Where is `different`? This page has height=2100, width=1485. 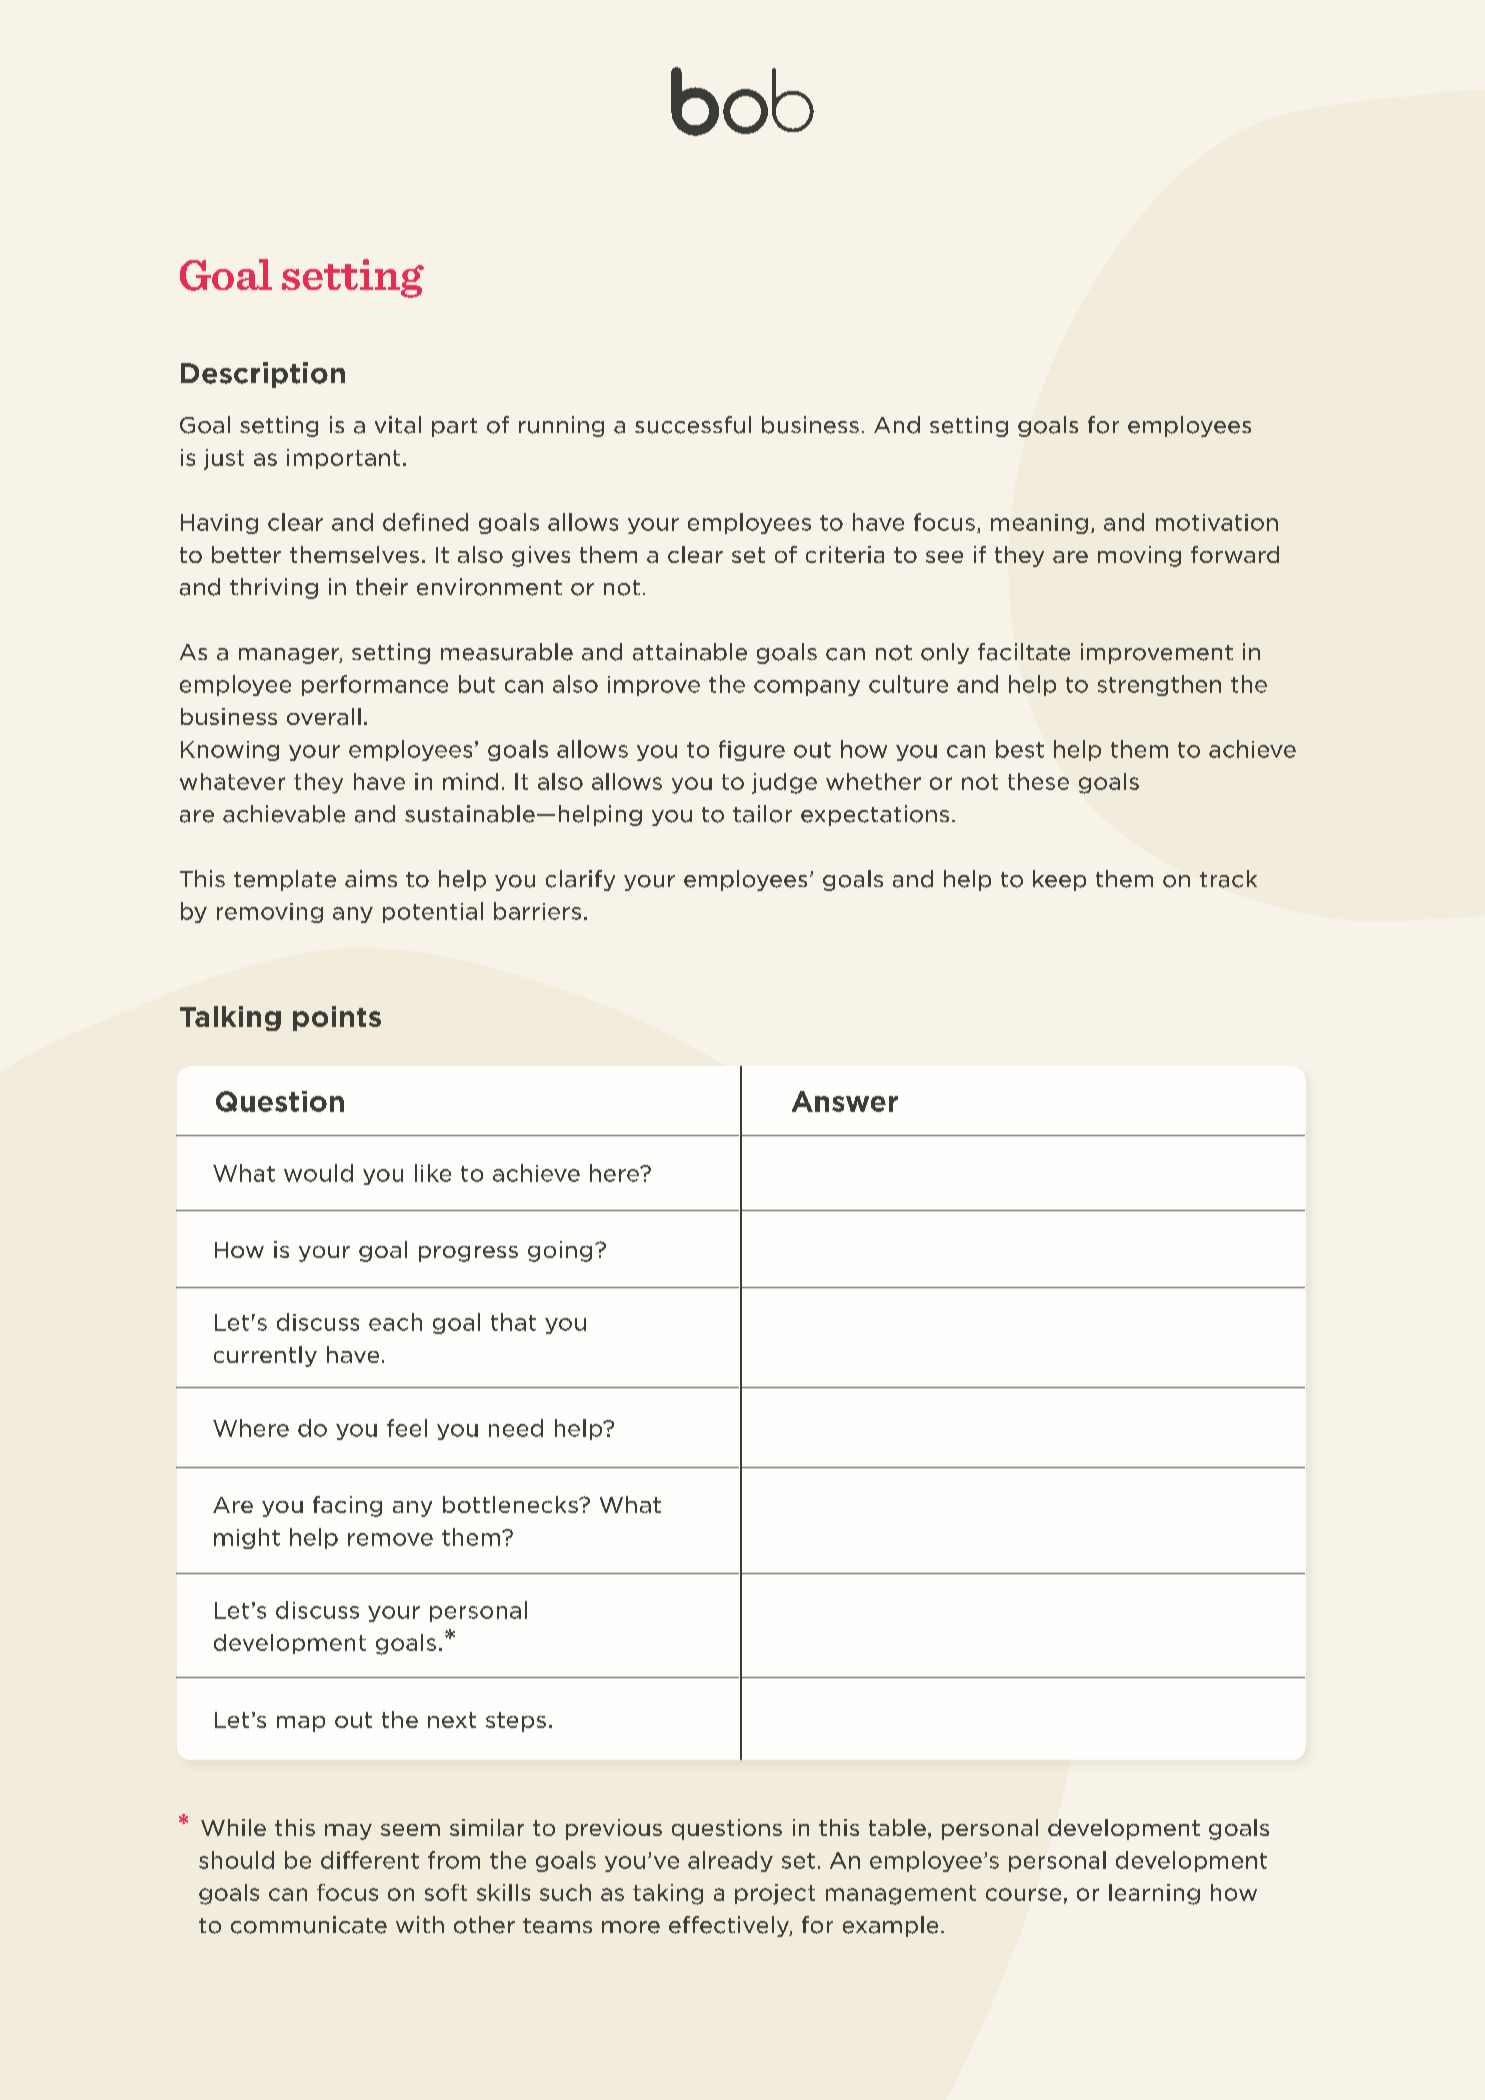
different is located at coordinates (370, 1860).
